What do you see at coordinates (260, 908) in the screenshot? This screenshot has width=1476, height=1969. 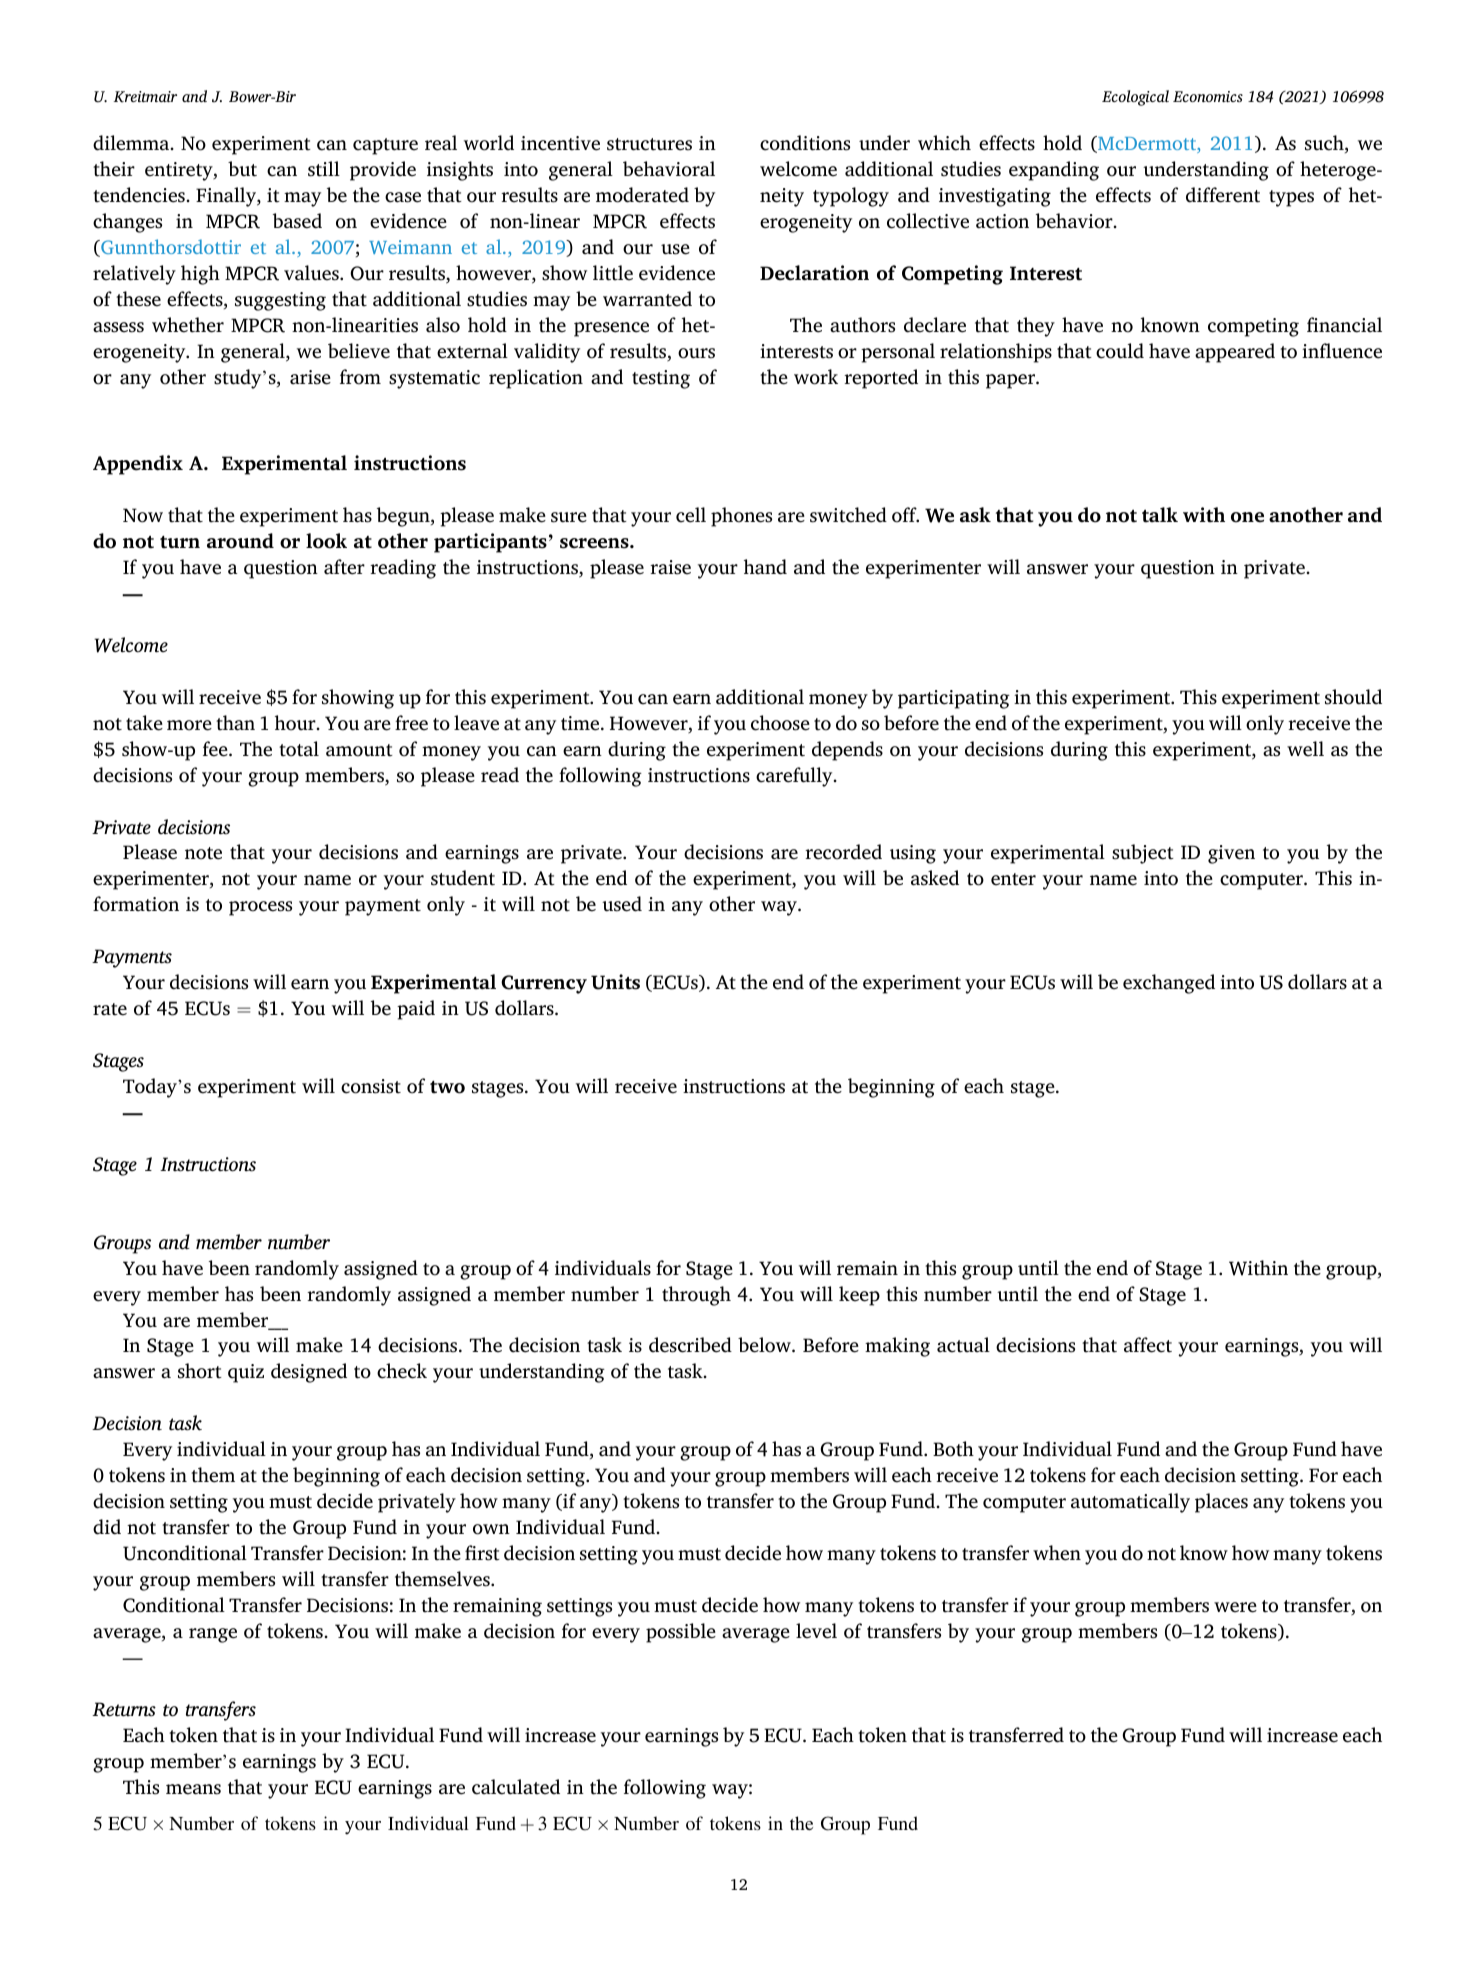 I see `process` at bounding box center [260, 908].
